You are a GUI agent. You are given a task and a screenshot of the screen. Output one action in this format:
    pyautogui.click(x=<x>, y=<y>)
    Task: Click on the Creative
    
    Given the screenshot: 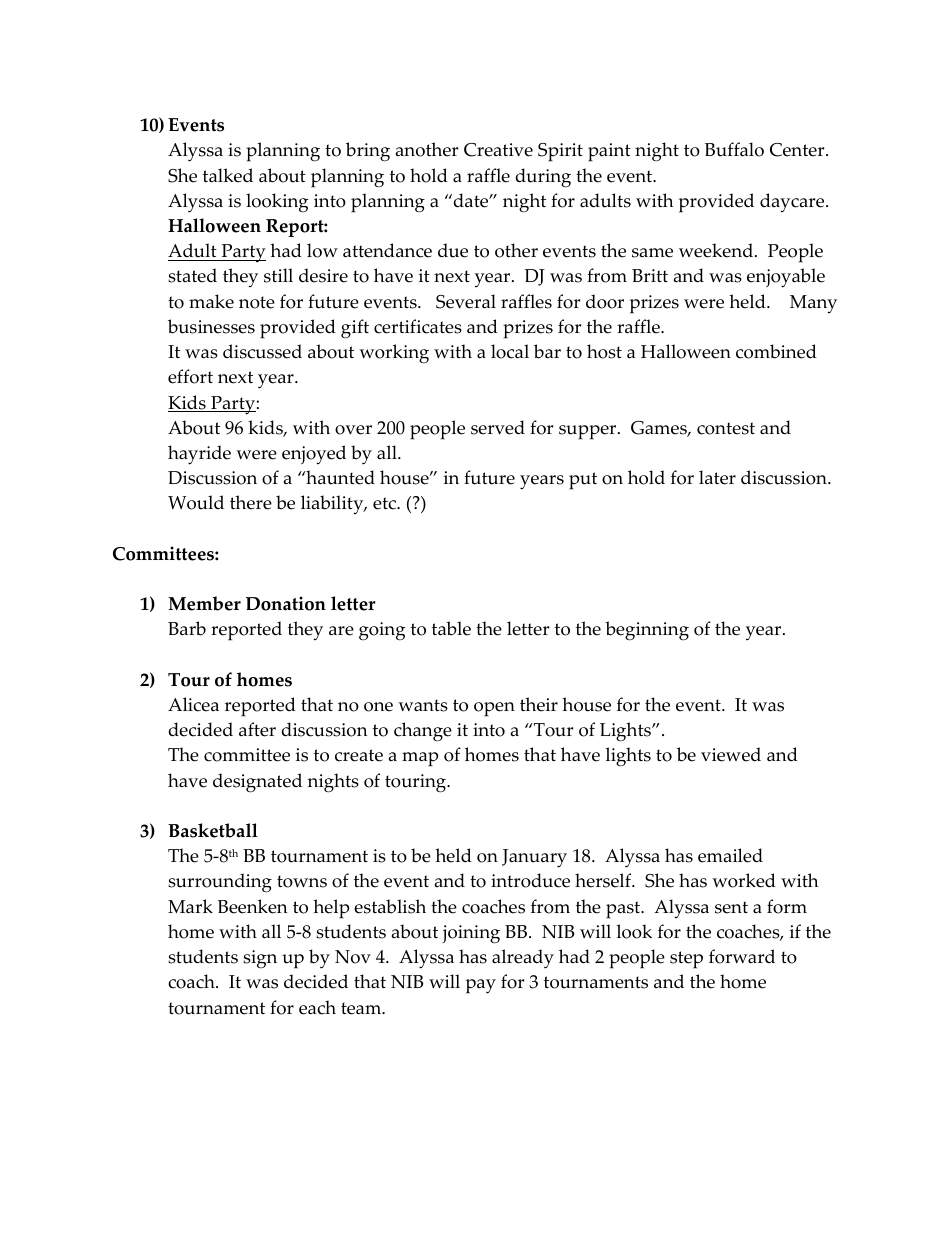 What is the action you would take?
    pyautogui.click(x=498, y=150)
